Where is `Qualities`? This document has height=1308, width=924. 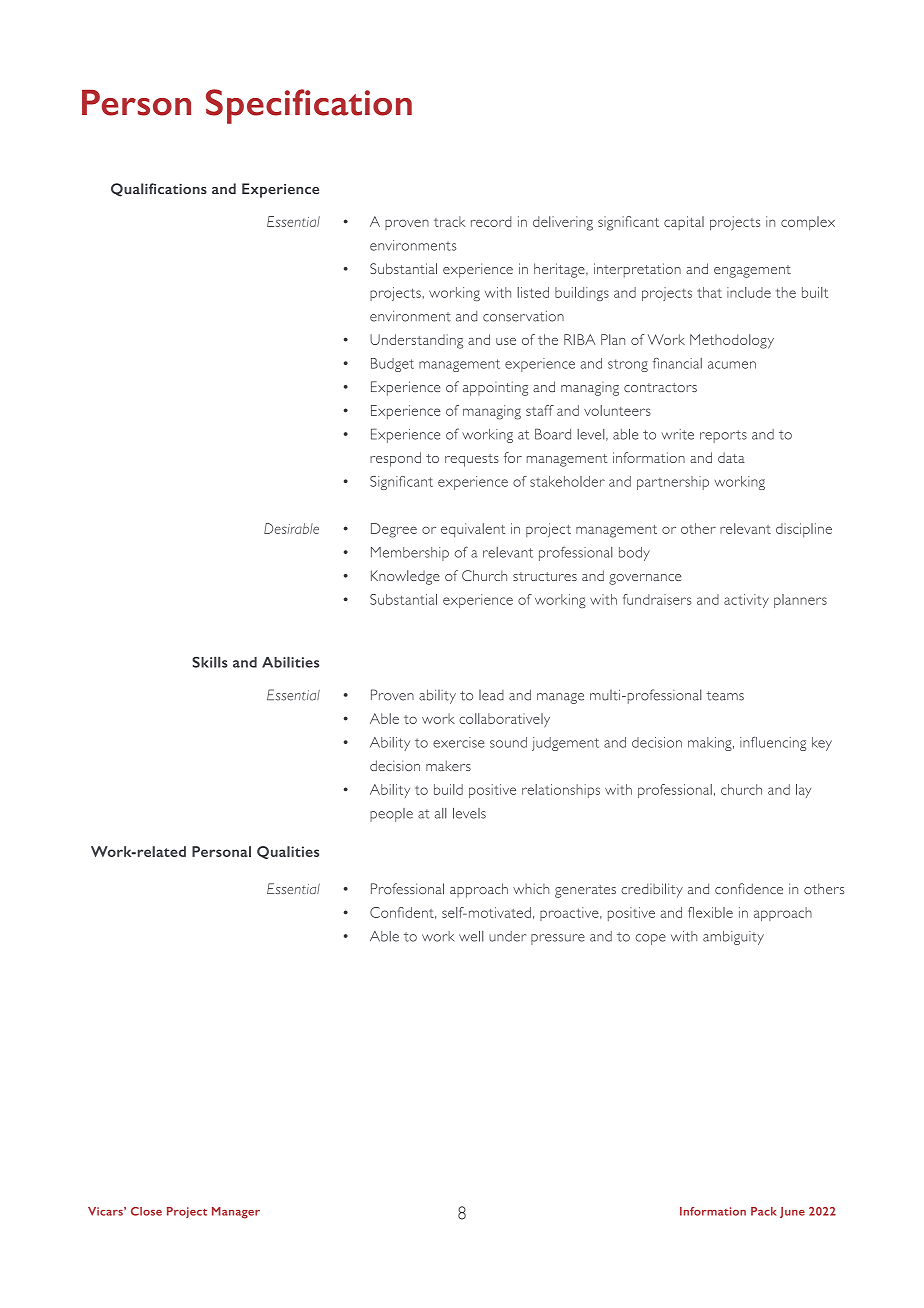
Qualities is located at coordinates (288, 852).
